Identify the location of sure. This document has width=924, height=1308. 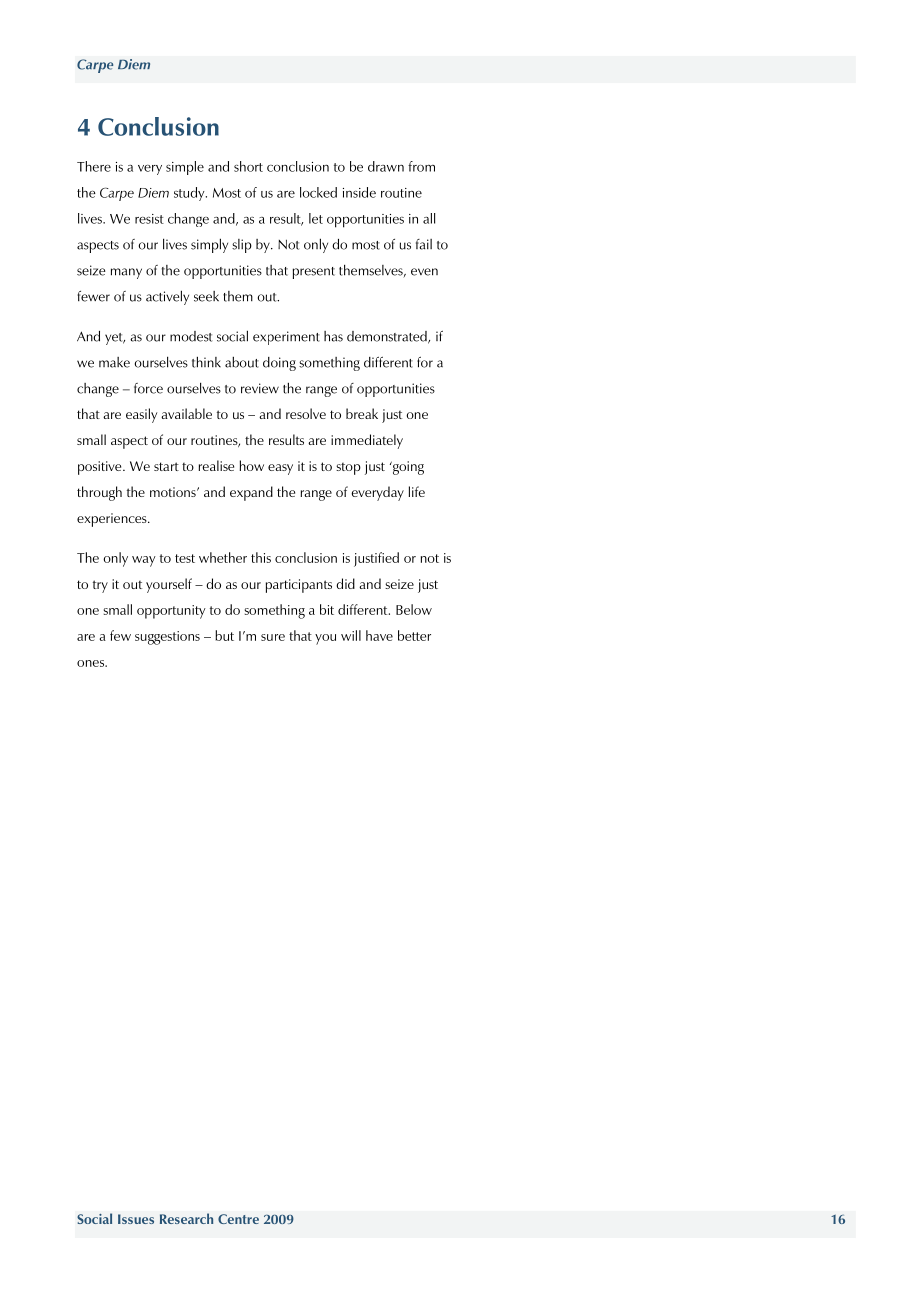
(273, 637).
